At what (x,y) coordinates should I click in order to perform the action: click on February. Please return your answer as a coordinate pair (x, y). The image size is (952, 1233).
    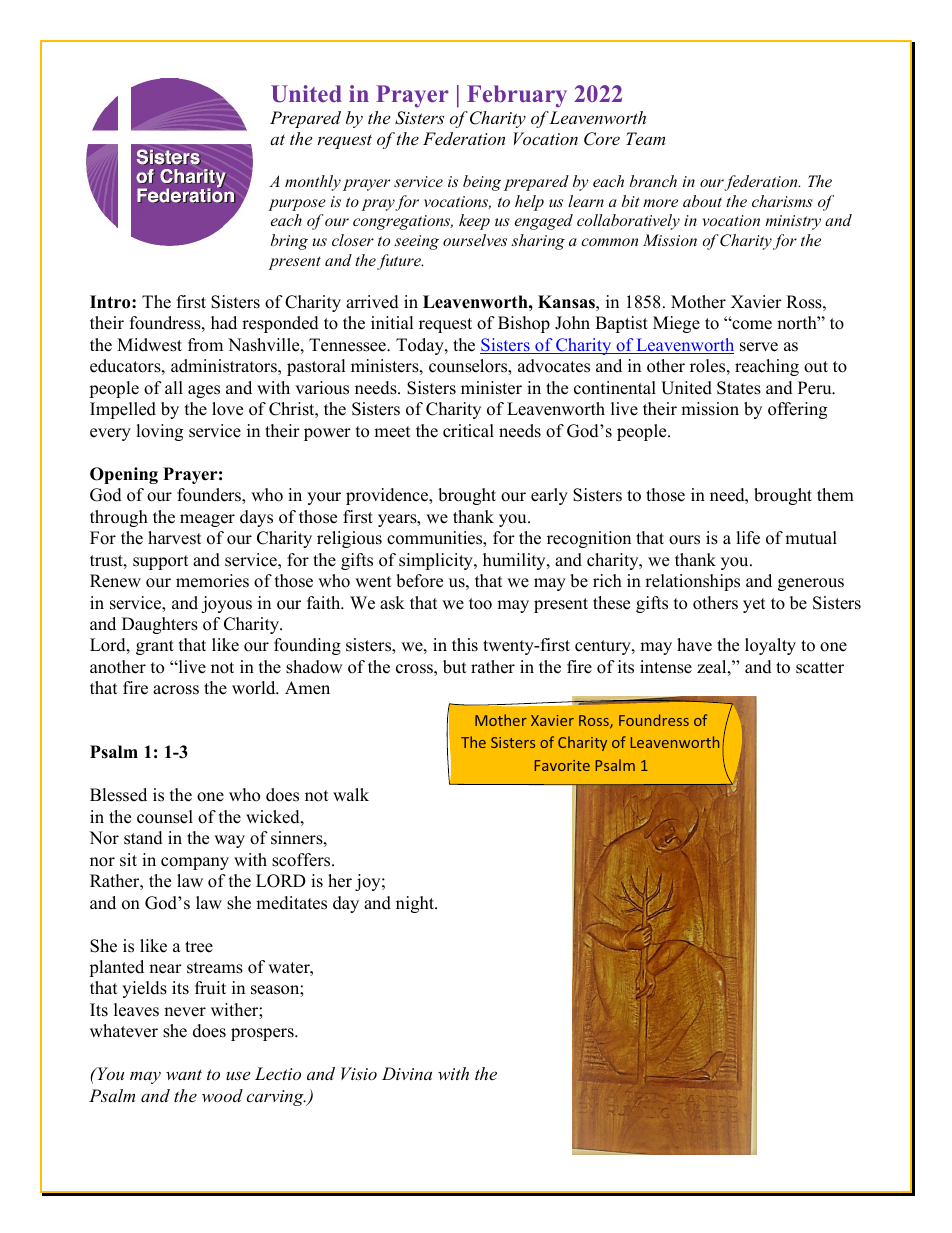
    Looking at the image, I should click on (517, 96).
